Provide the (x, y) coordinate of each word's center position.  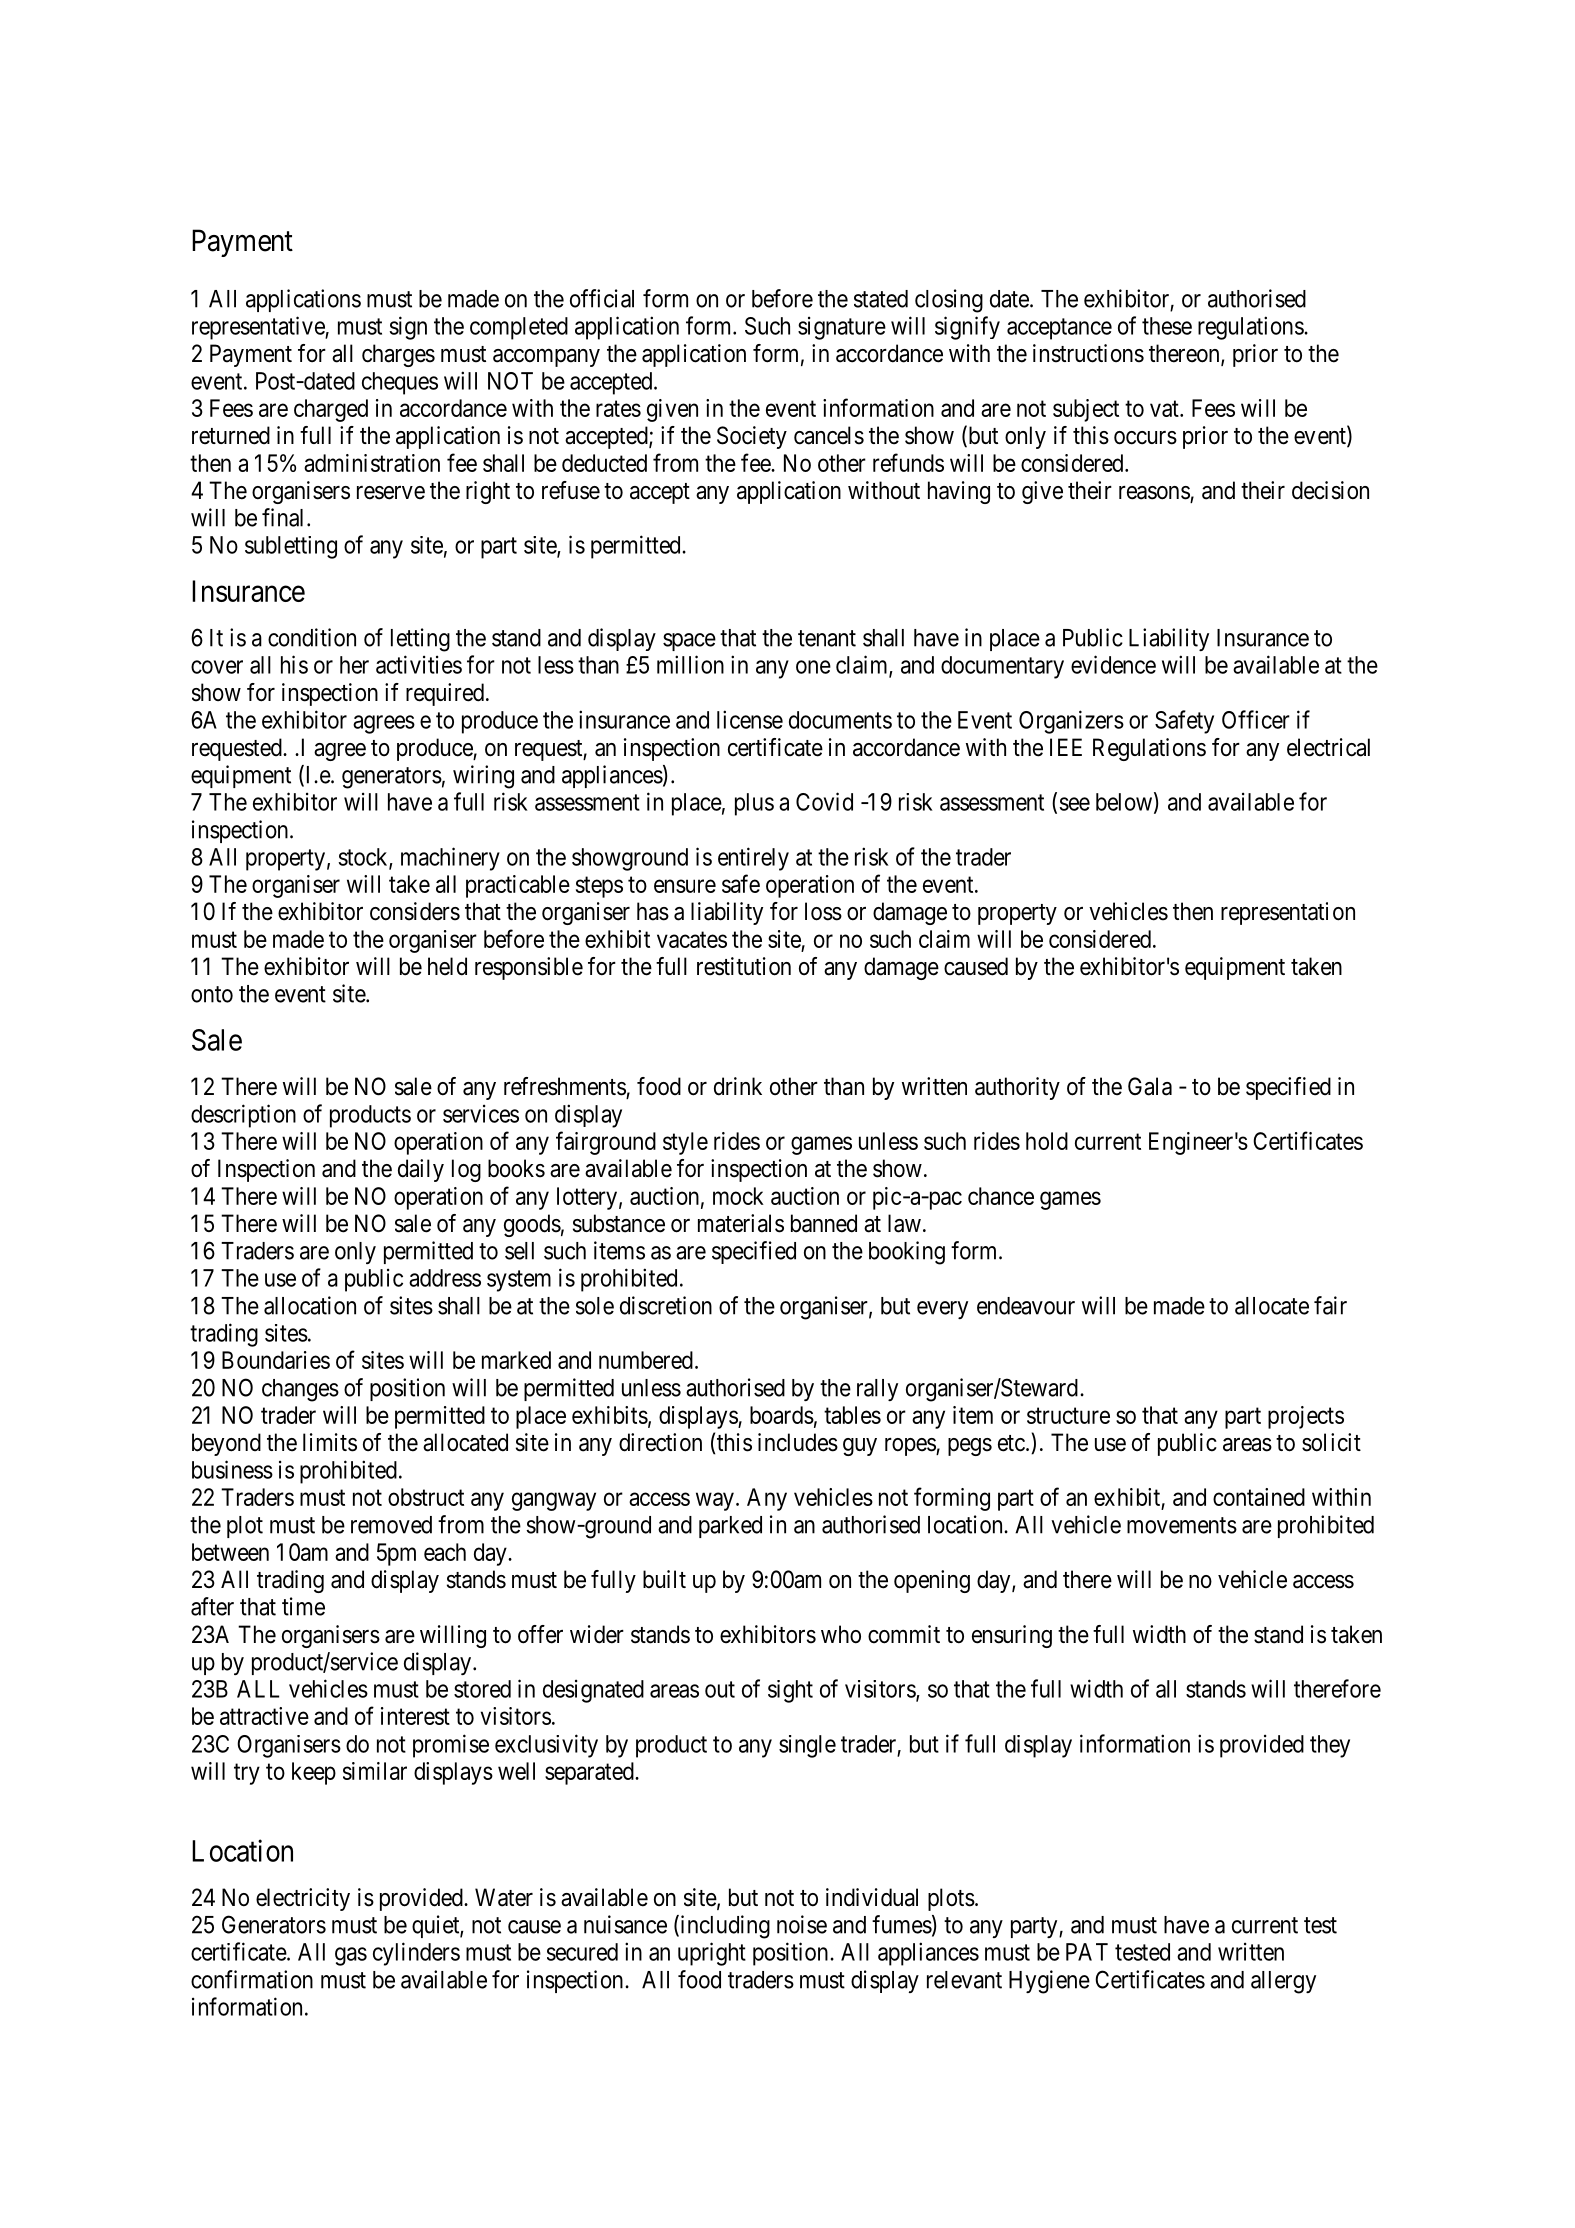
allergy (1283, 1982)
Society (752, 437)
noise (802, 1924)
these (1167, 326)
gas (351, 1956)
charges (398, 355)
